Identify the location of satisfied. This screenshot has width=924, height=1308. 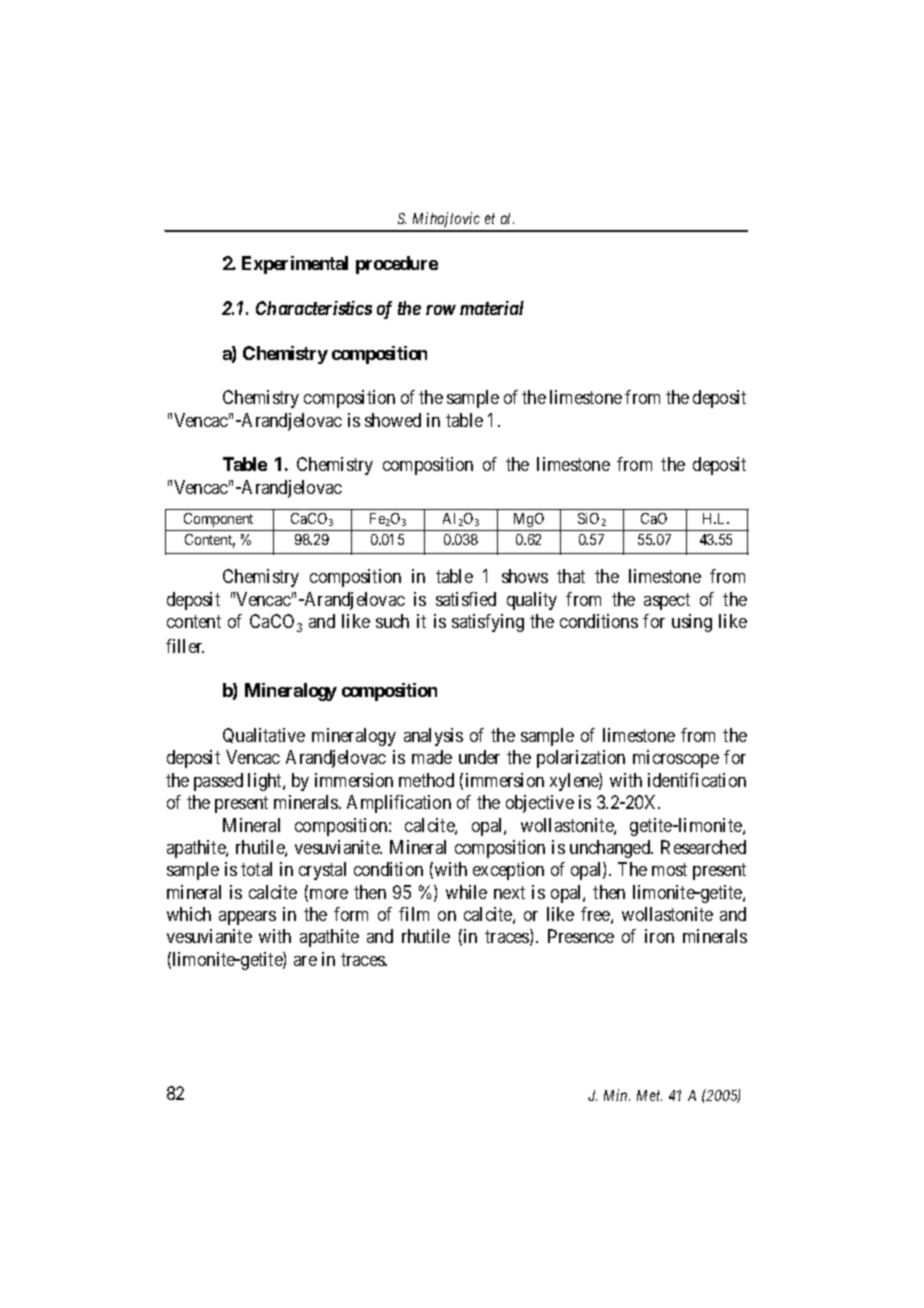
(466, 599).
